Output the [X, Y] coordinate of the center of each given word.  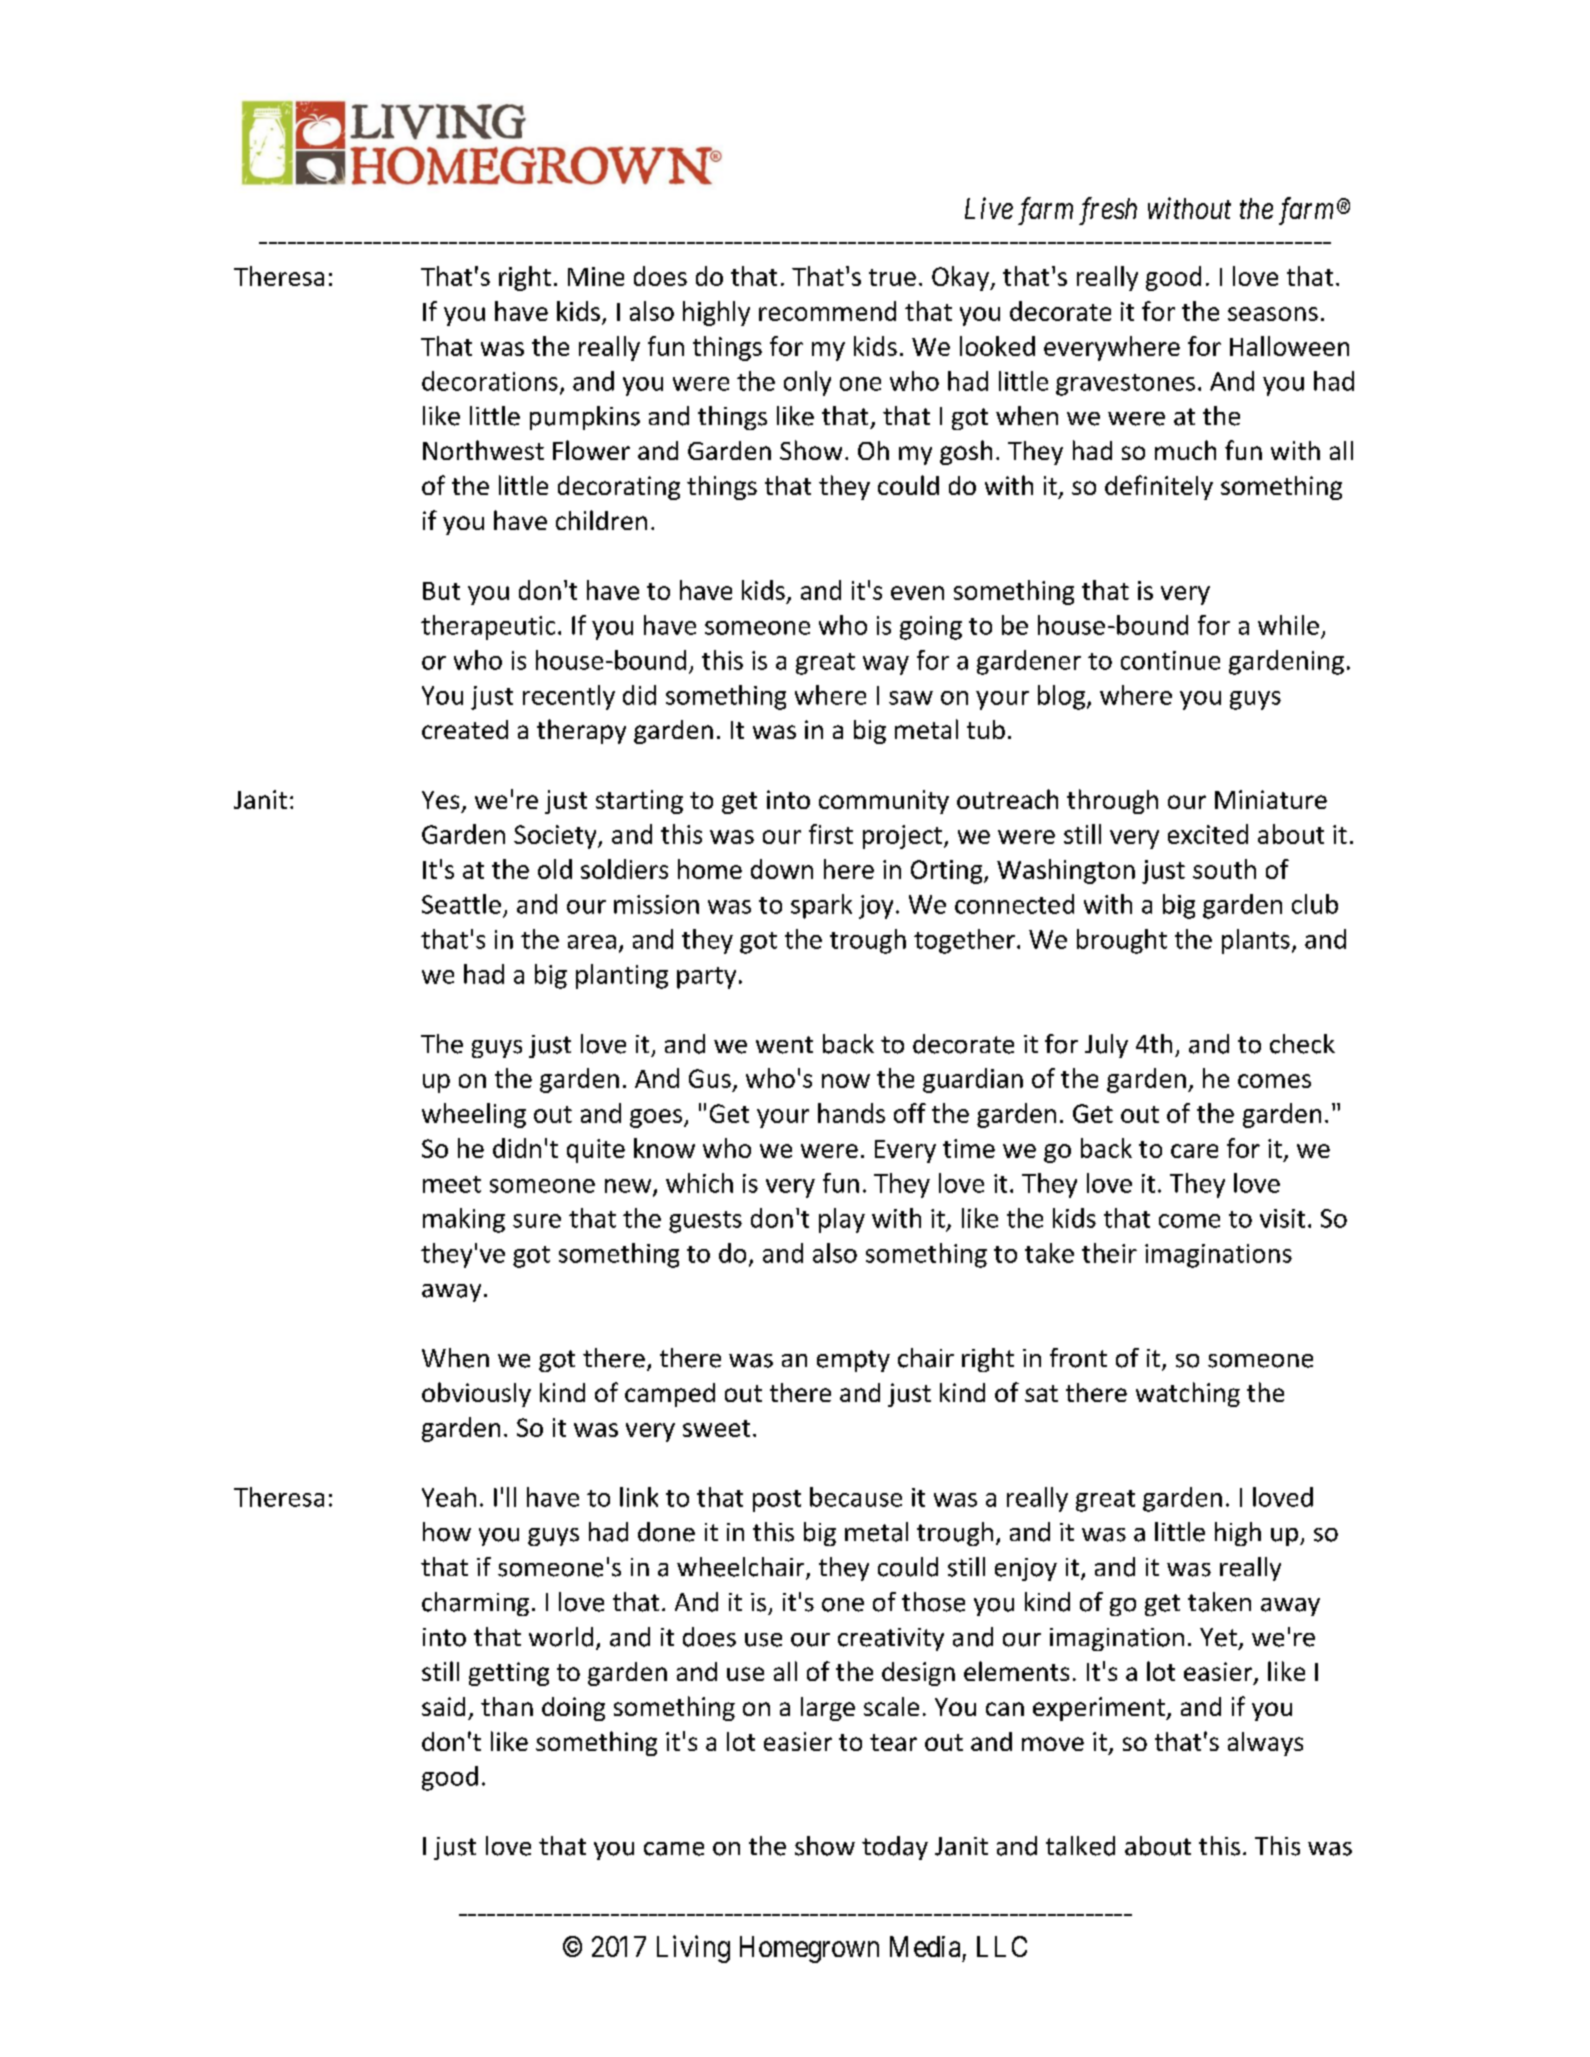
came [674, 1849]
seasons [1273, 314]
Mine [596, 276]
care [1194, 1151]
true [892, 277]
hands [851, 1113]
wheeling [474, 1115]
